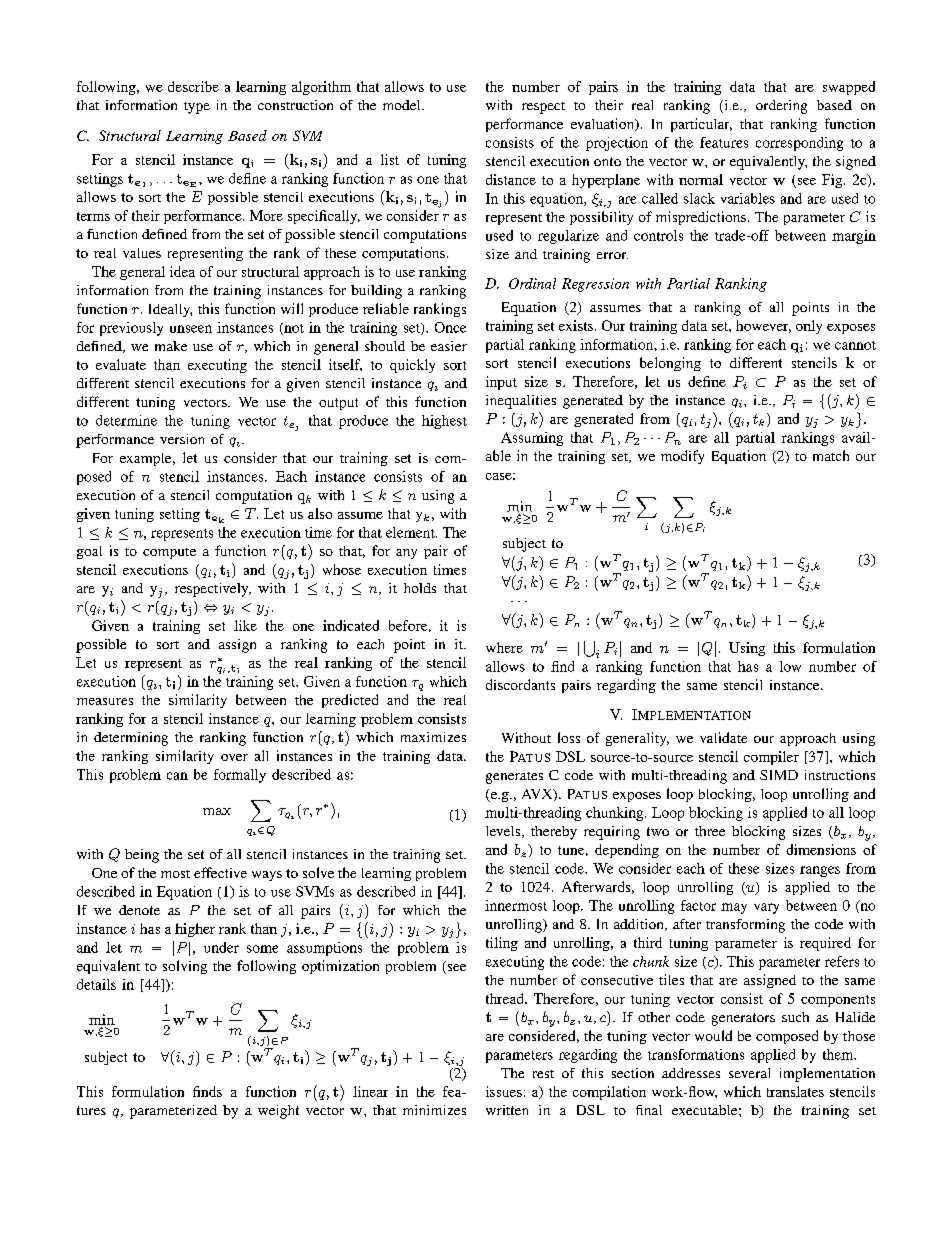 This screenshot has width=952, height=1233. I want to click on model, so click(403, 105).
